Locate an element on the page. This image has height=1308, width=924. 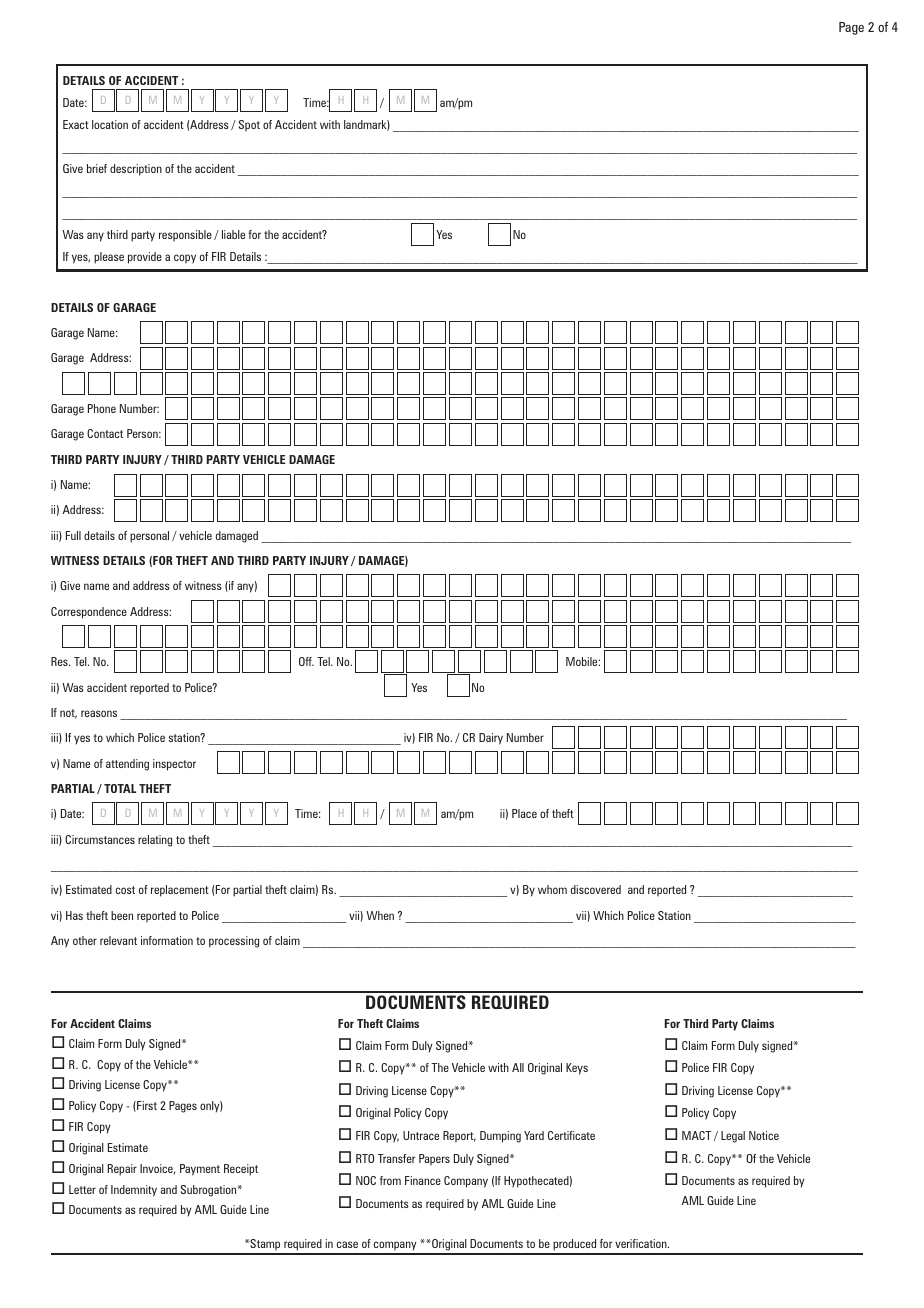
Contact is located at coordinates (105, 433).
